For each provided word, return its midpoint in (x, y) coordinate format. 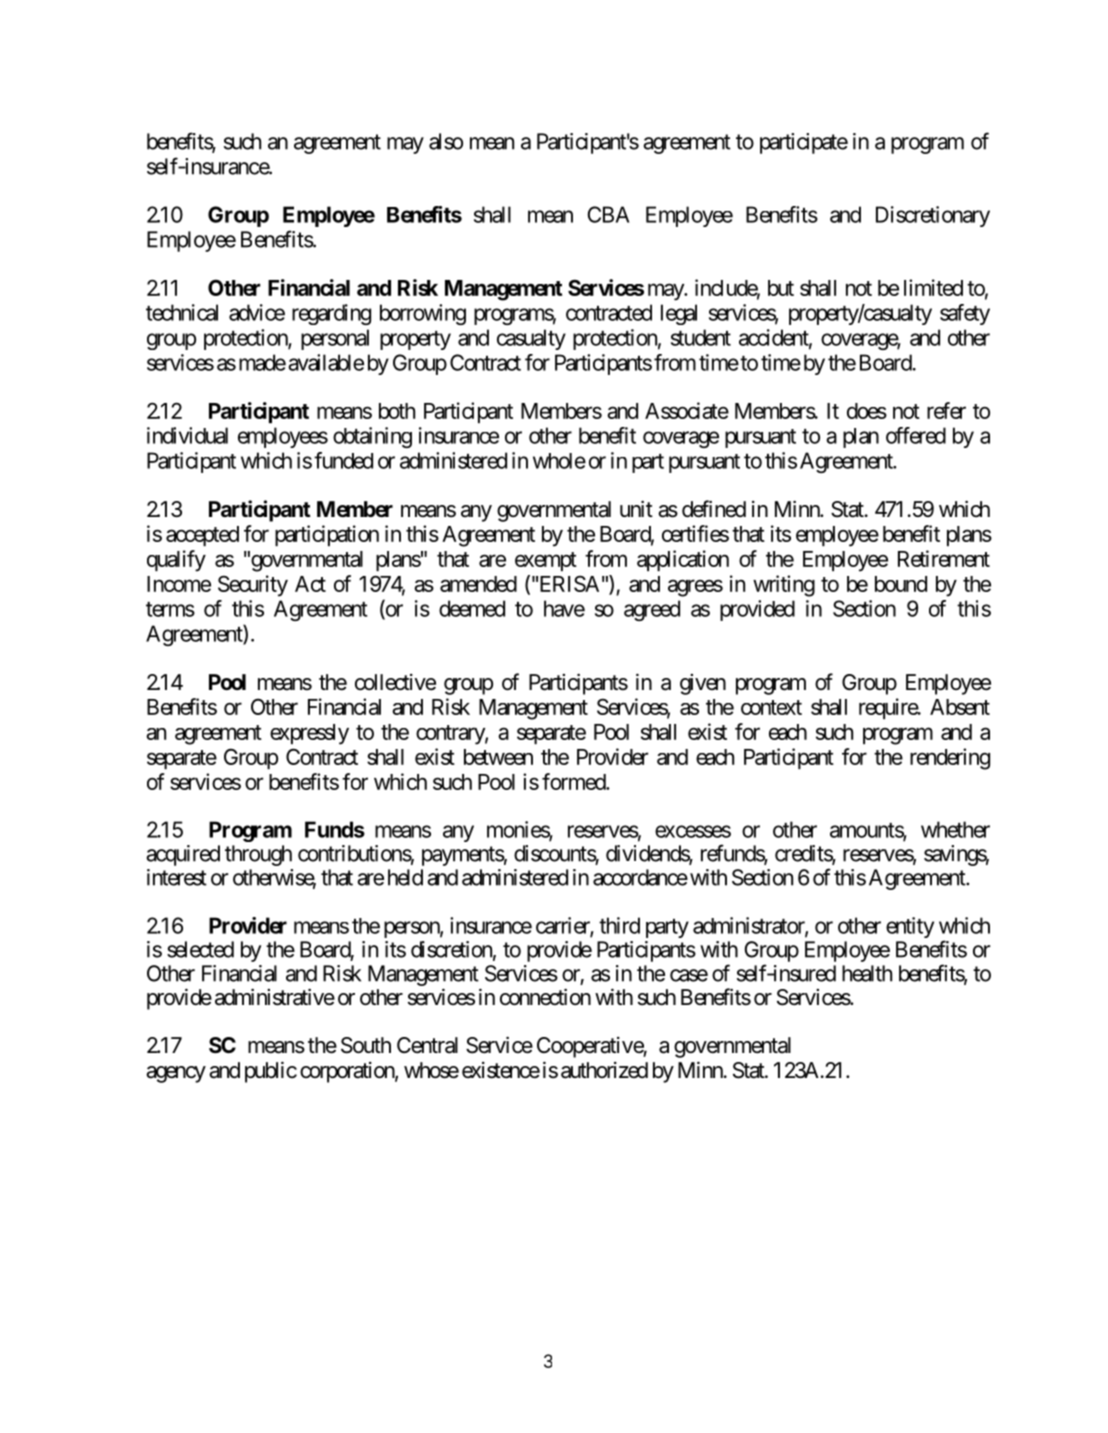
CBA (608, 214)
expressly (309, 734)
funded (343, 460)
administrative (275, 997)
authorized (604, 1070)
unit (636, 508)
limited (933, 287)
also (446, 141)
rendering (950, 759)
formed (574, 781)
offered (916, 435)
